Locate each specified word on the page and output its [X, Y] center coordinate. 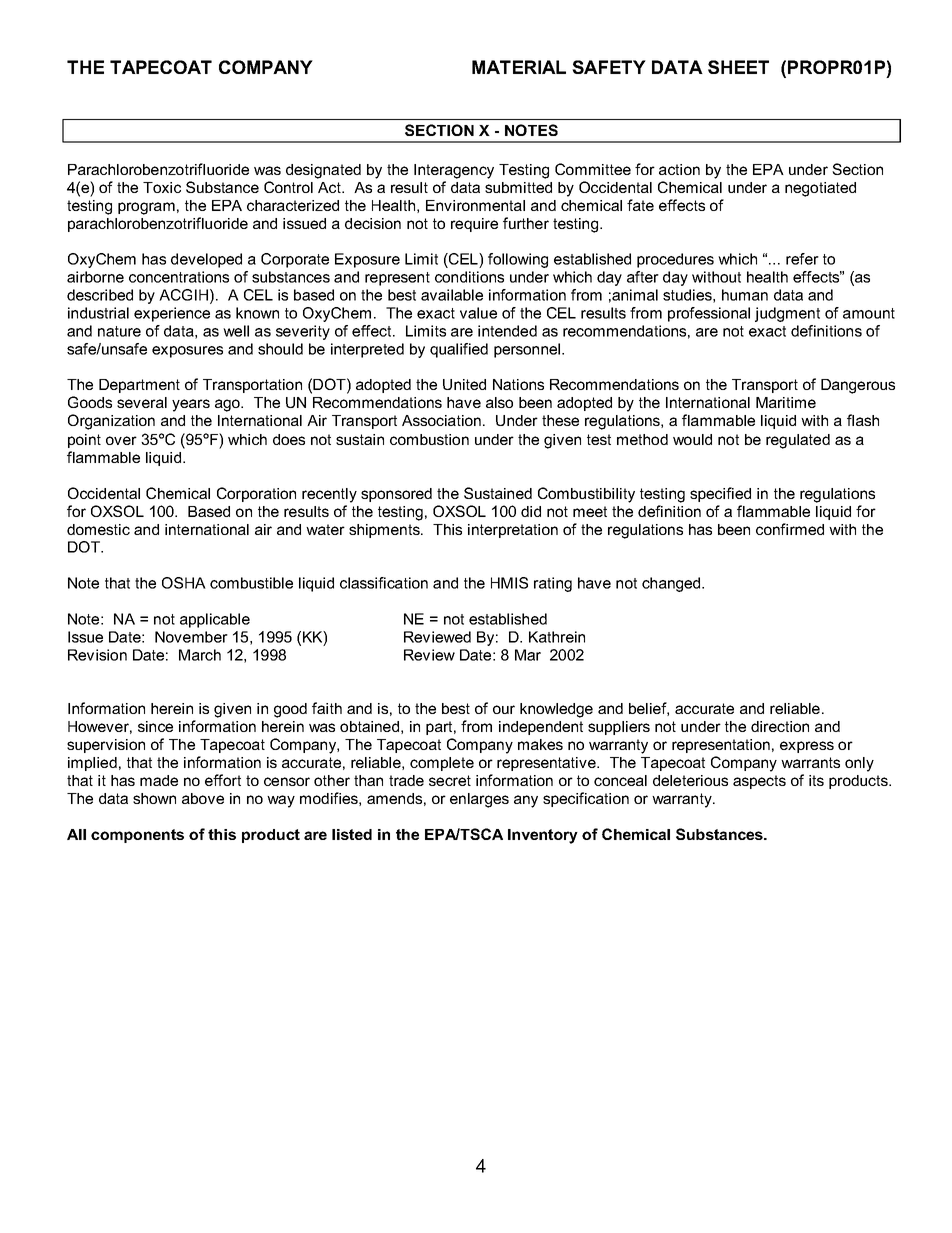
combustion [429, 439]
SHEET [738, 67]
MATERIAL [519, 67]
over [121, 440]
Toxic [162, 187]
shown [154, 798]
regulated [798, 441]
